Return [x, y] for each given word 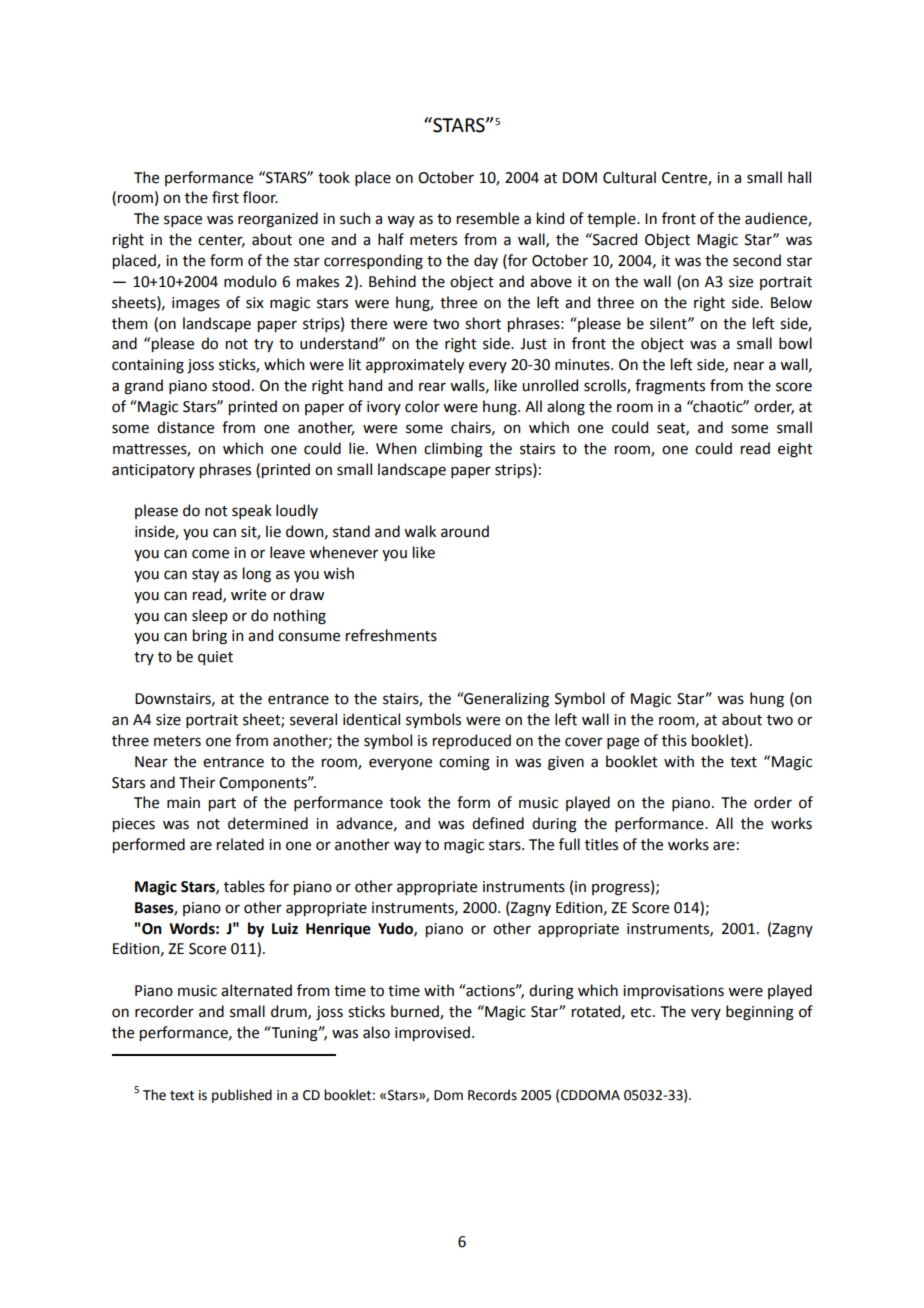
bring [210, 637]
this [674, 740]
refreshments [391, 635]
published [242, 1096]
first [225, 197]
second [757, 260]
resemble [488, 218]
